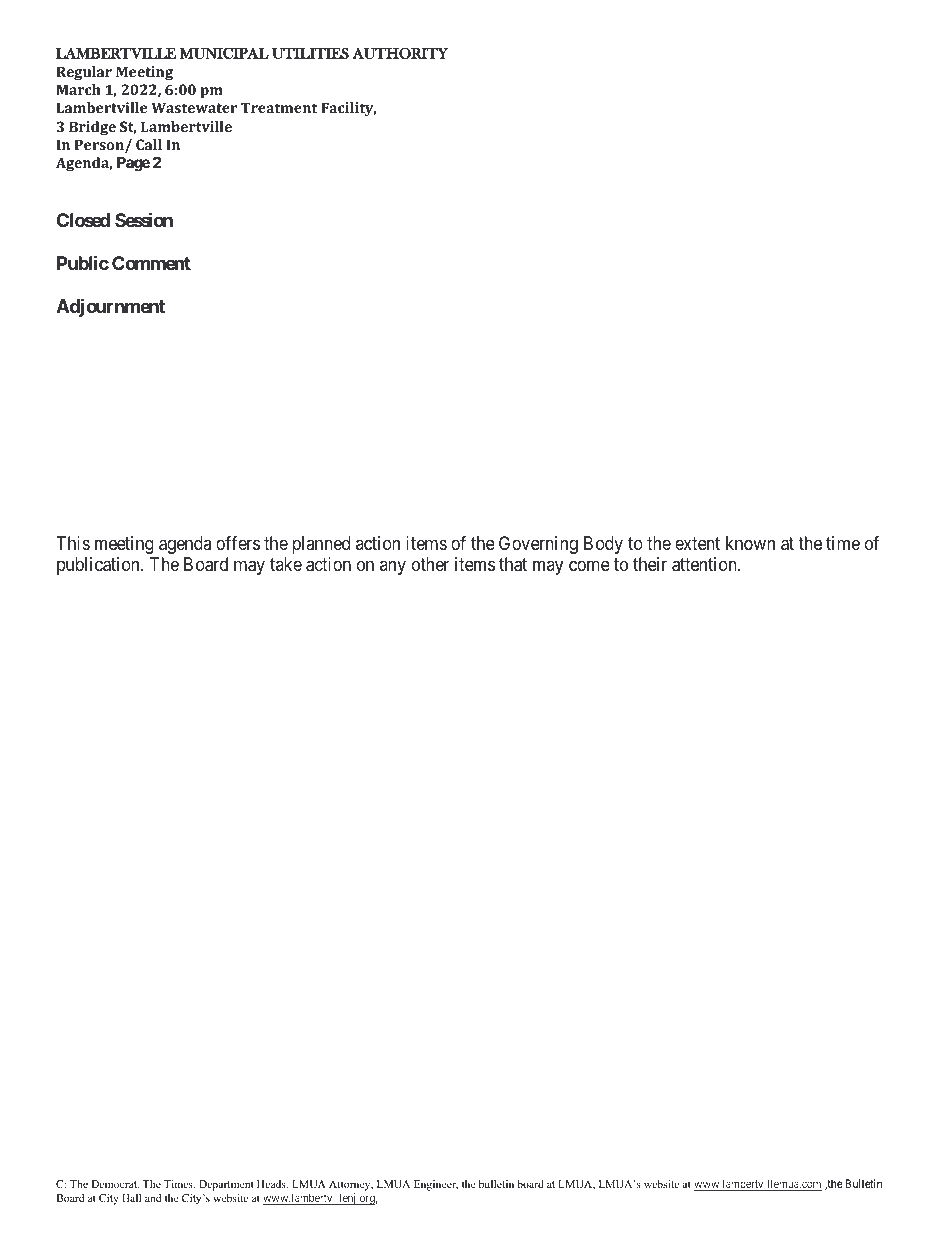  Describe the element at coordinates (194, 107) in the document. I see `Wastewater` at that location.
